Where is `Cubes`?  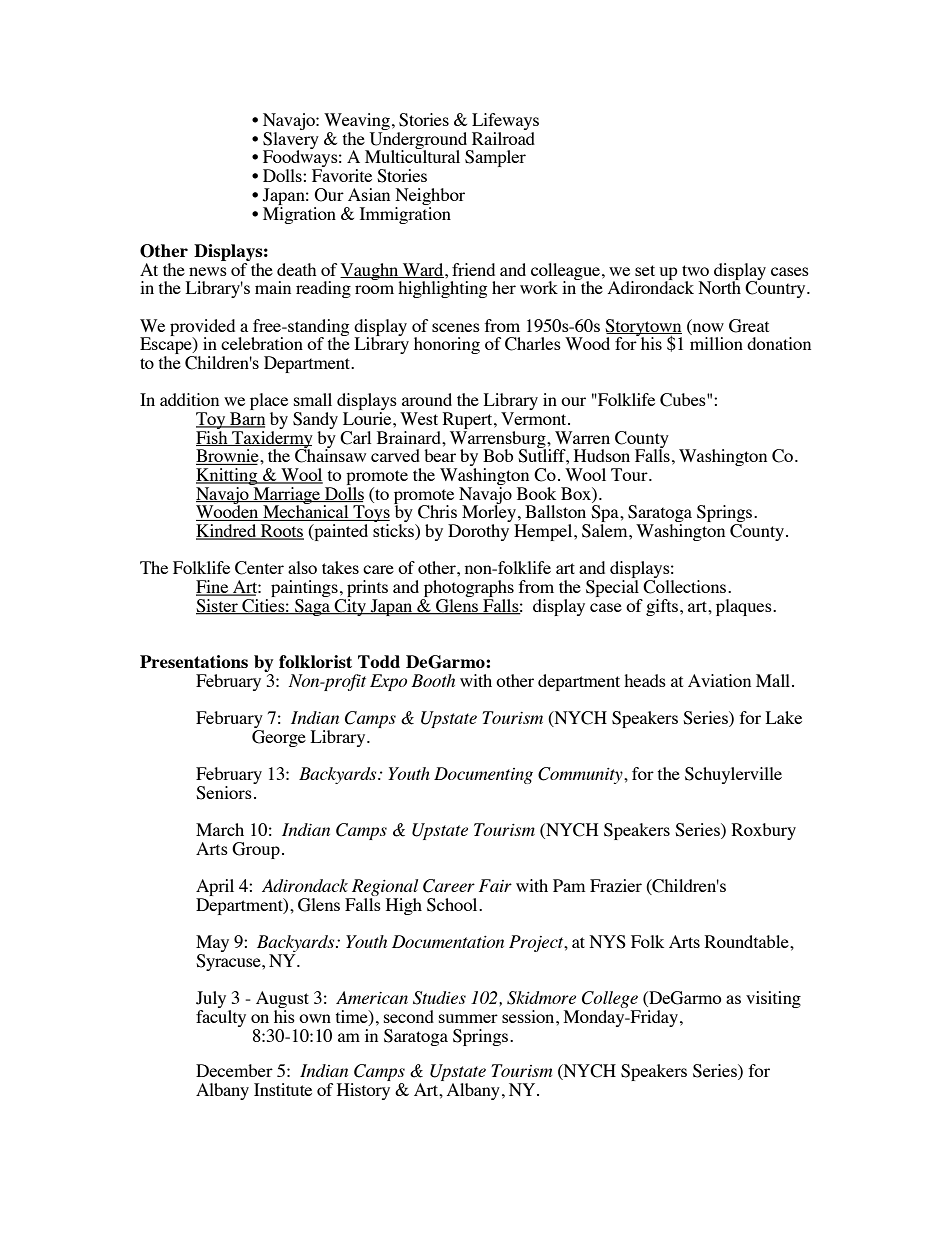 Cubes is located at coordinates (684, 400).
